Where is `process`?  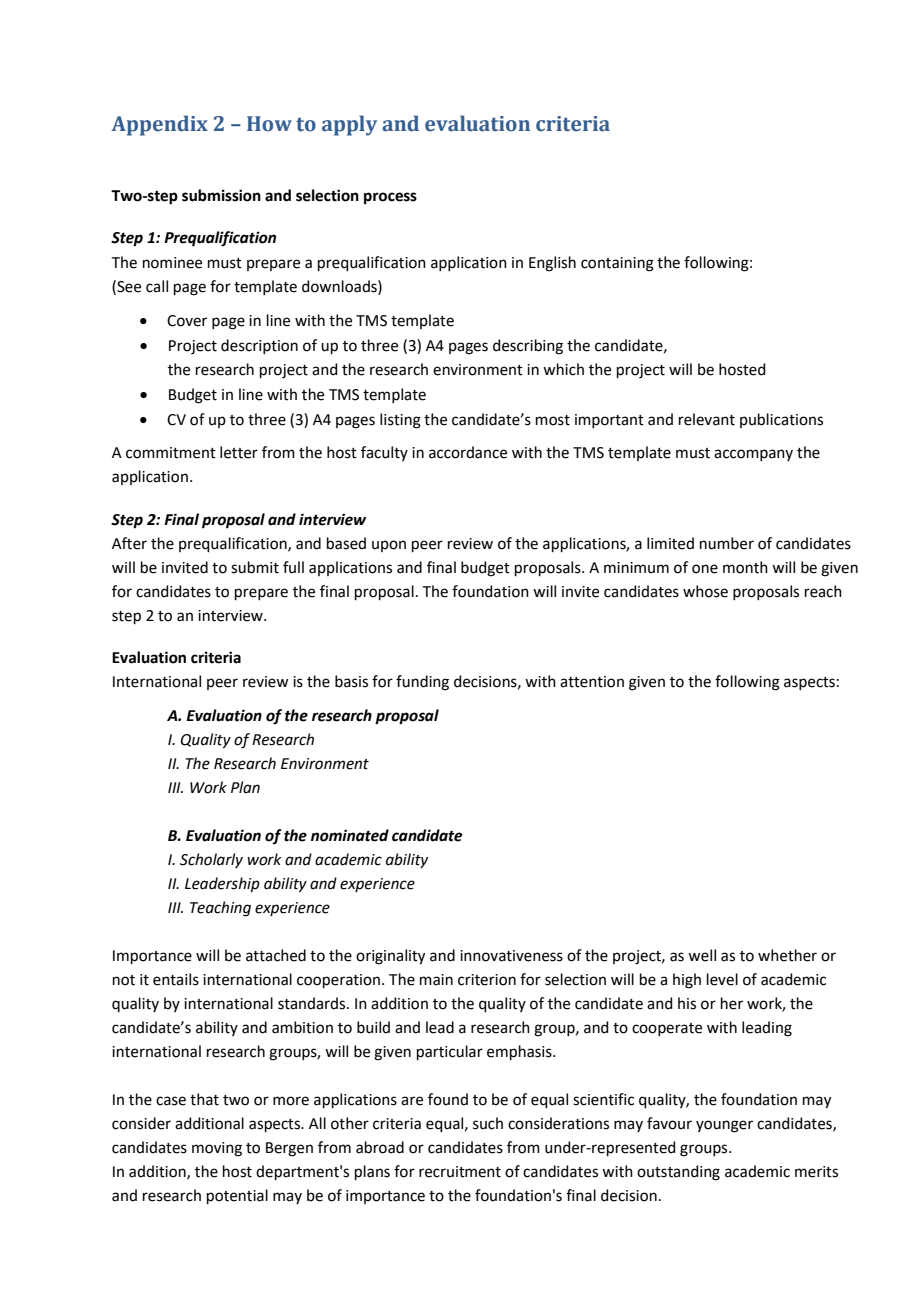
process is located at coordinates (390, 198).
